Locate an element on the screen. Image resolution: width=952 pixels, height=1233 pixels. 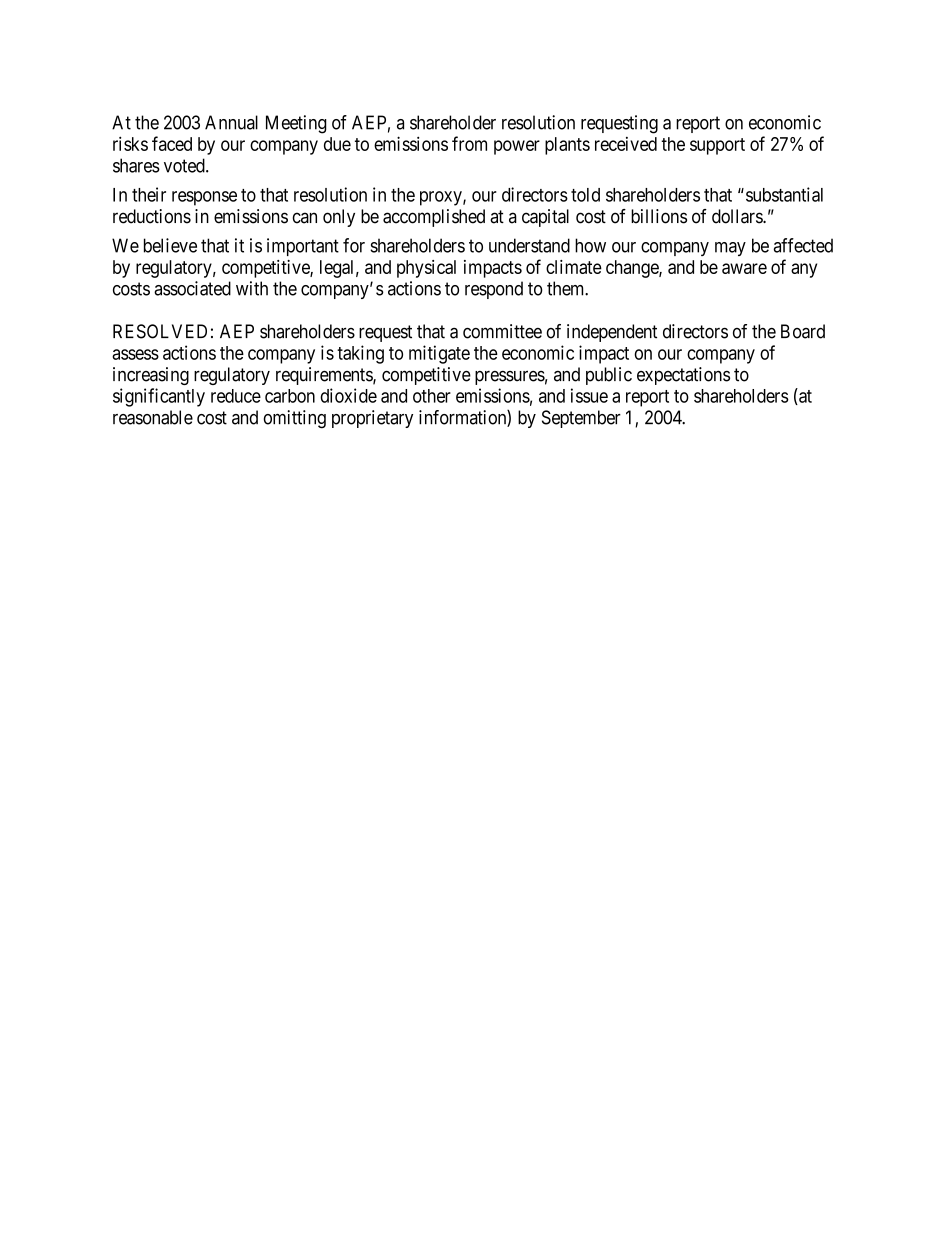
associated is located at coordinates (192, 288).
